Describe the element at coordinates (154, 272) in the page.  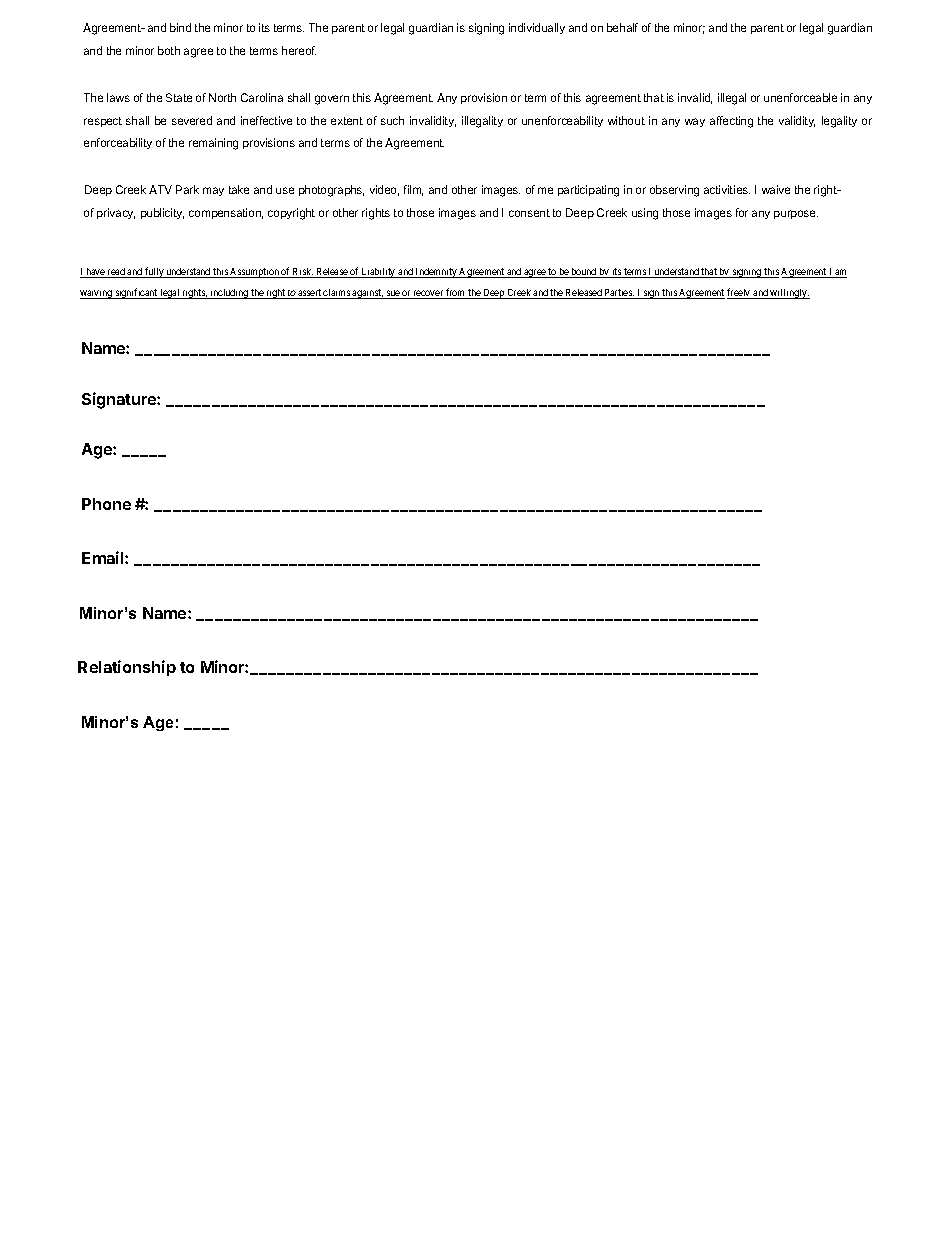
I see `fully` at that location.
